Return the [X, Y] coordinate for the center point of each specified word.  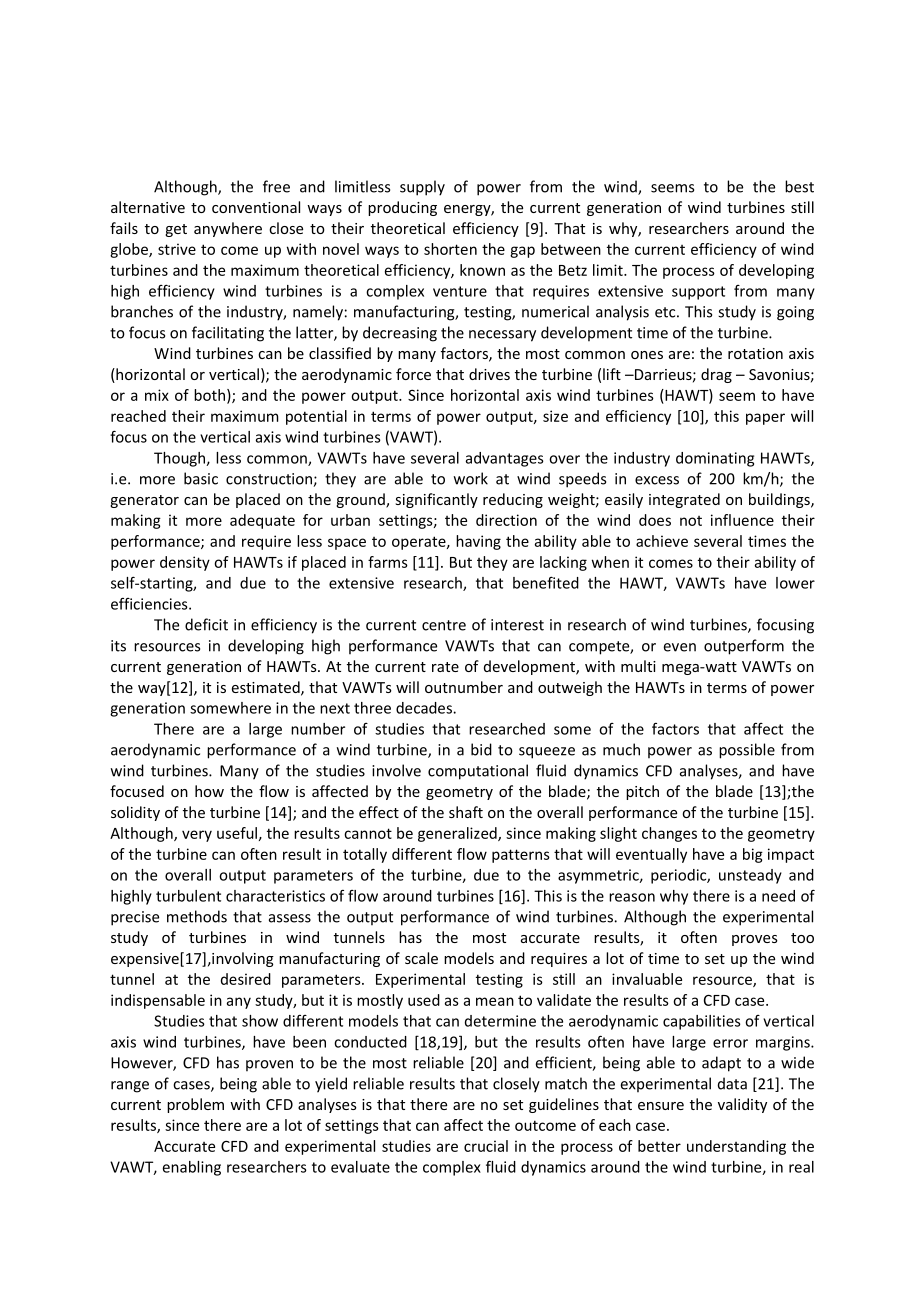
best [799, 186]
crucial [486, 1146]
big [753, 855]
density [185, 563]
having [478, 542]
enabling [192, 1168]
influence [742, 520]
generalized [458, 834]
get [176, 230]
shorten [450, 249]
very [197, 836]
